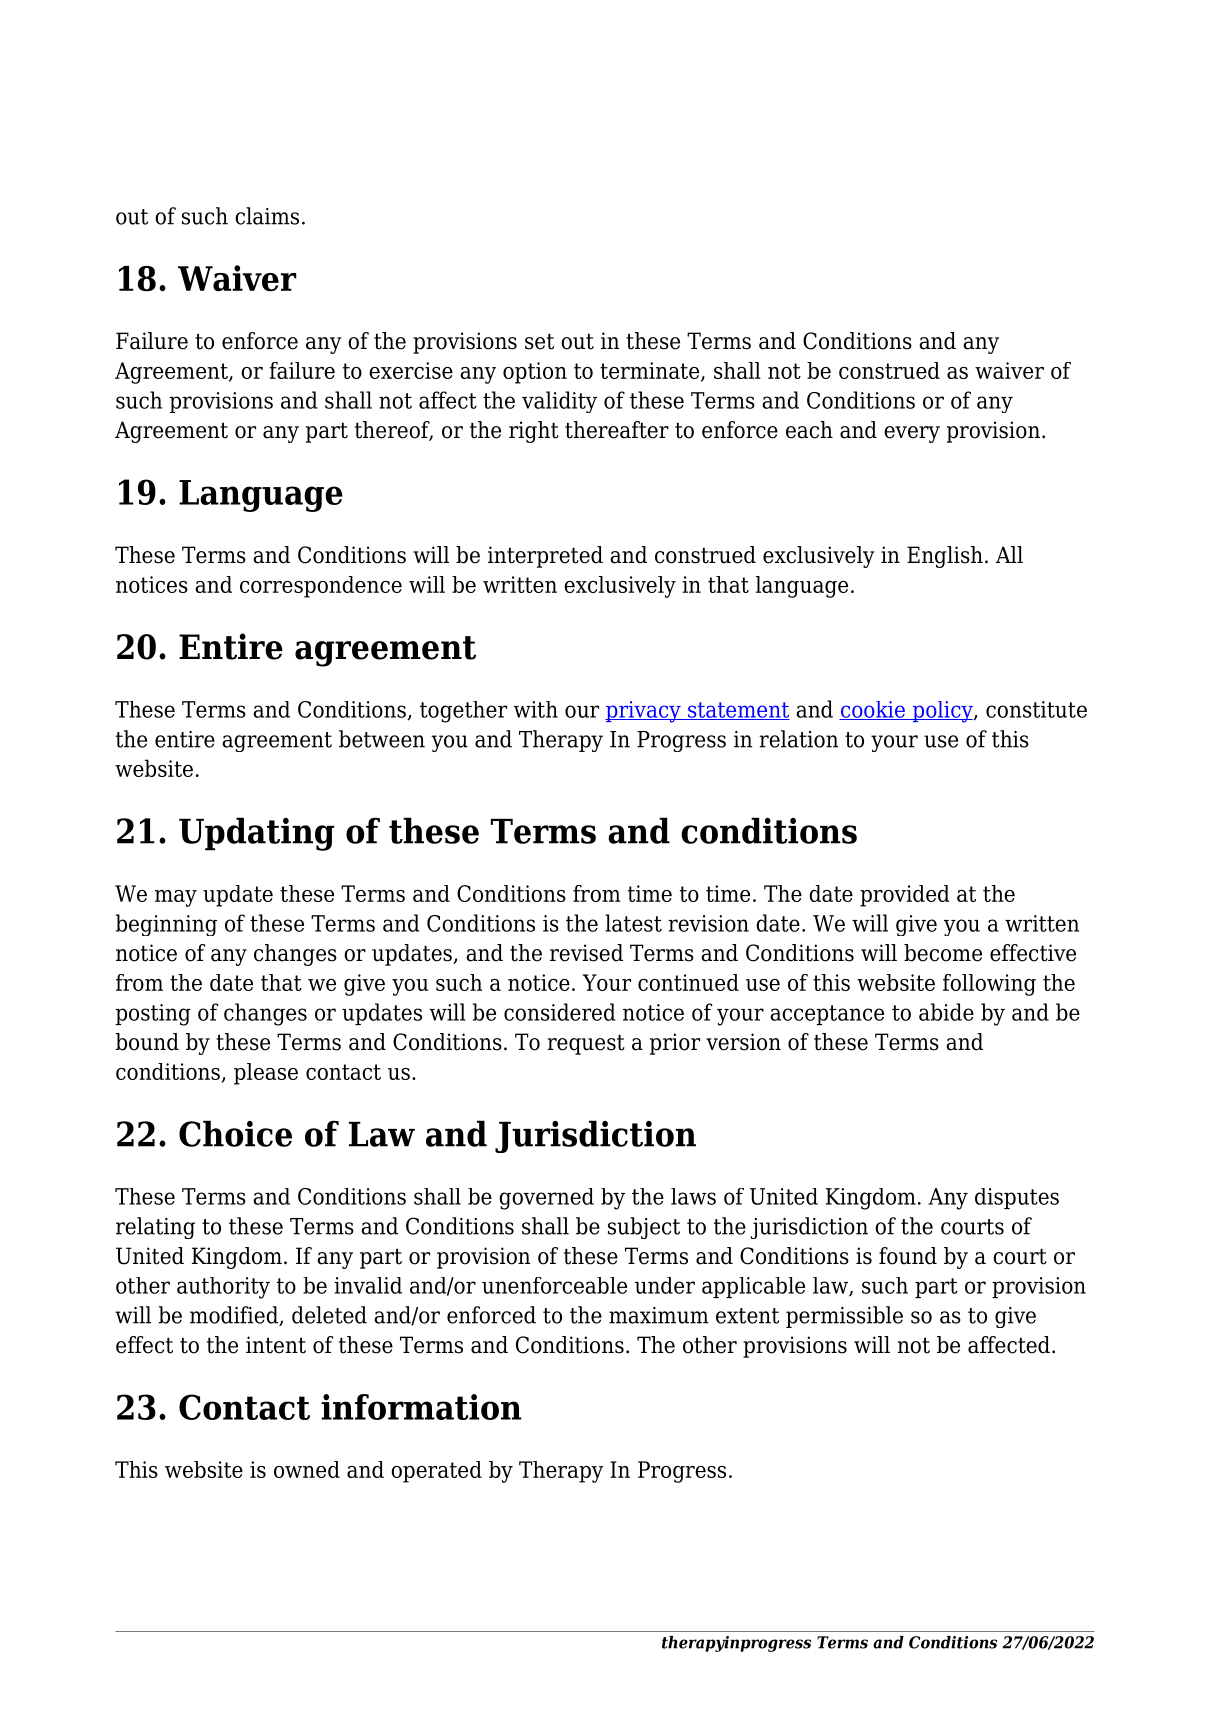  I want to click on every, so click(912, 434).
